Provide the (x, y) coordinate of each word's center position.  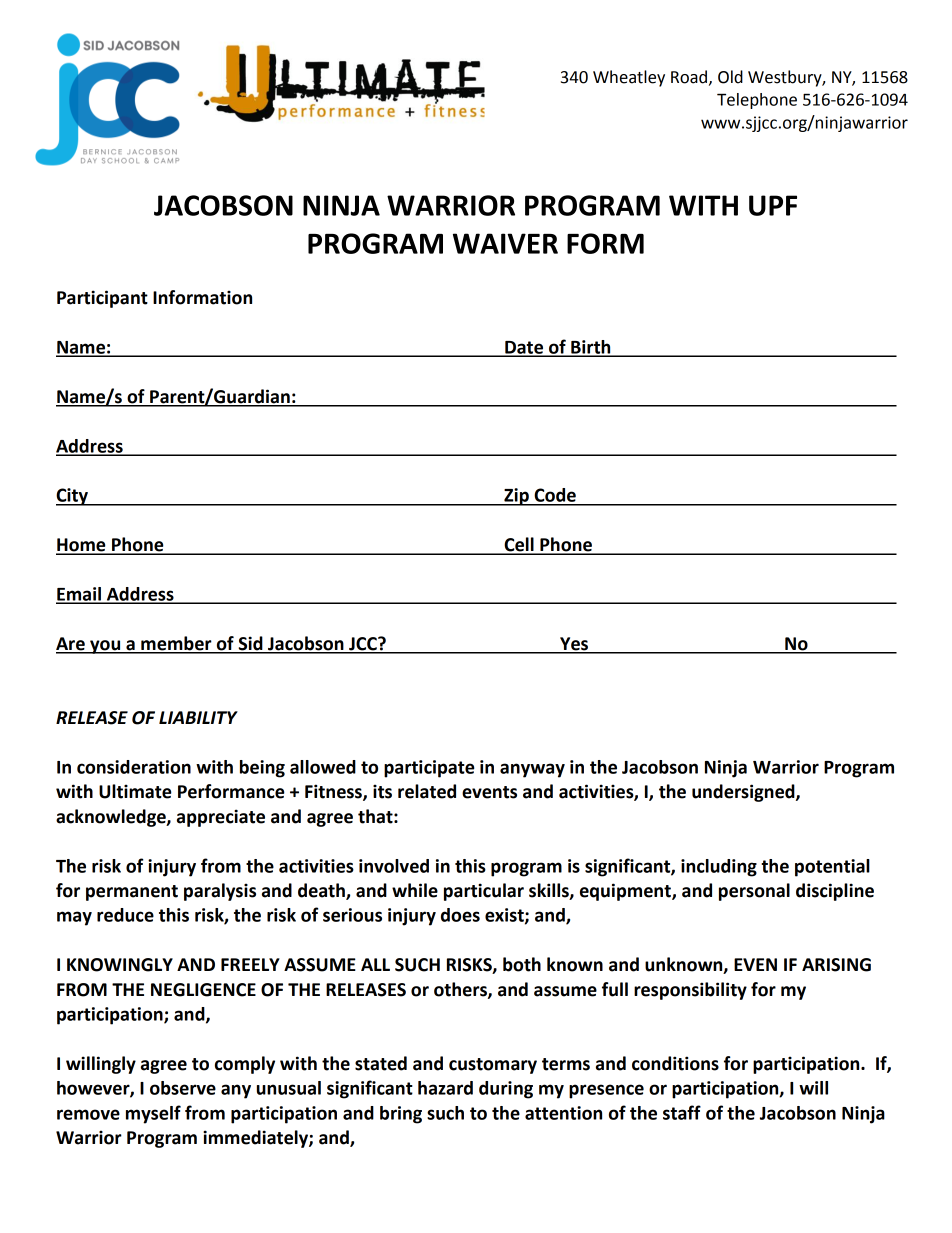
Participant (102, 299)
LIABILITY (198, 717)
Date (524, 348)
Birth (591, 348)
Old (730, 77)
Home (82, 546)
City (73, 497)
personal (754, 892)
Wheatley (629, 78)
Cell (519, 545)
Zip (516, 497)
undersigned (744, 793)
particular (484, 892)
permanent (132, 893)
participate (429, 769)
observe (183, 1088)
